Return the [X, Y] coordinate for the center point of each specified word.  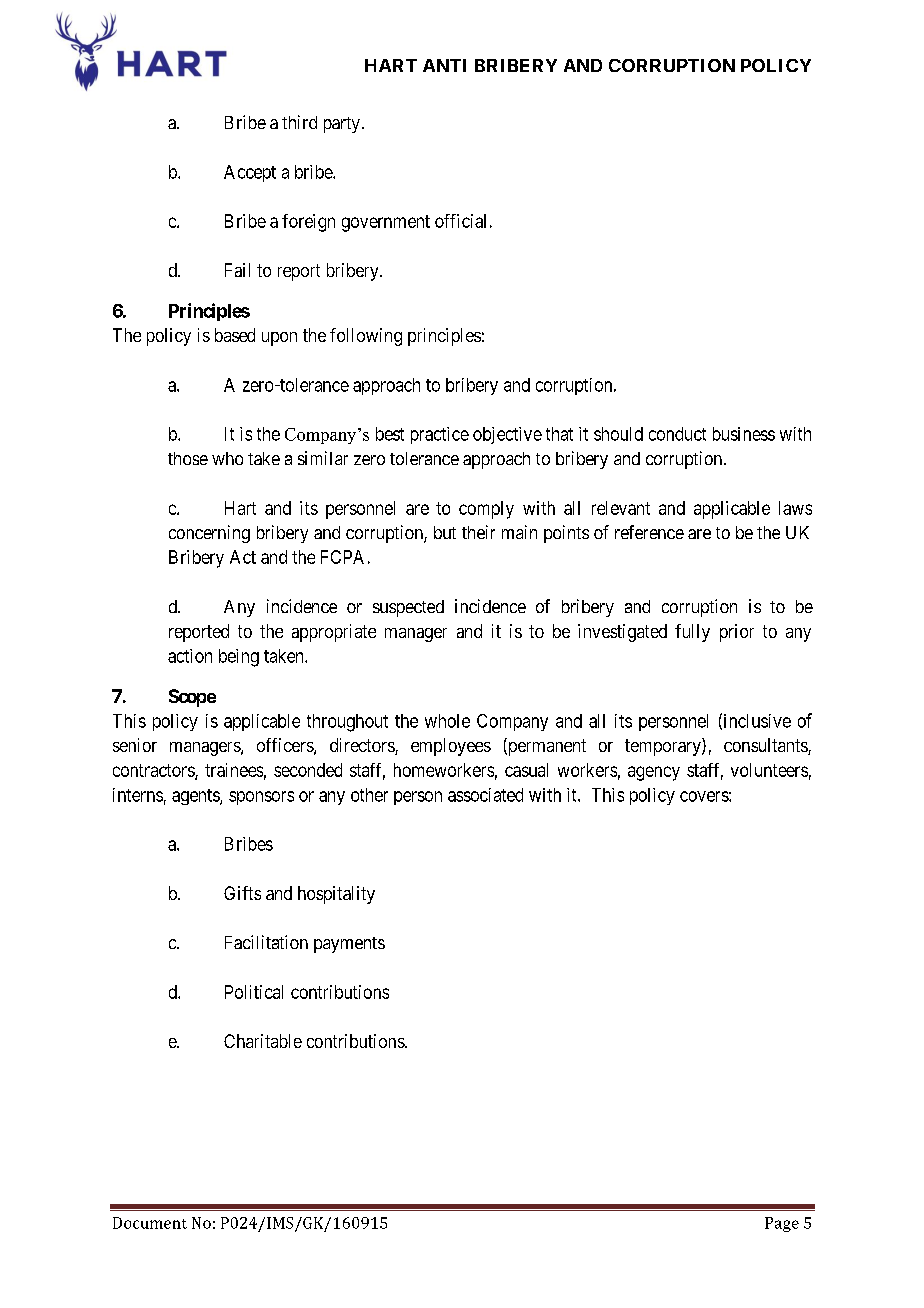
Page [782, 1224]
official [460, 221]
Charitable [263, 1041]
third [299, 122]
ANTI [444, 65]
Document [150, 1223]
